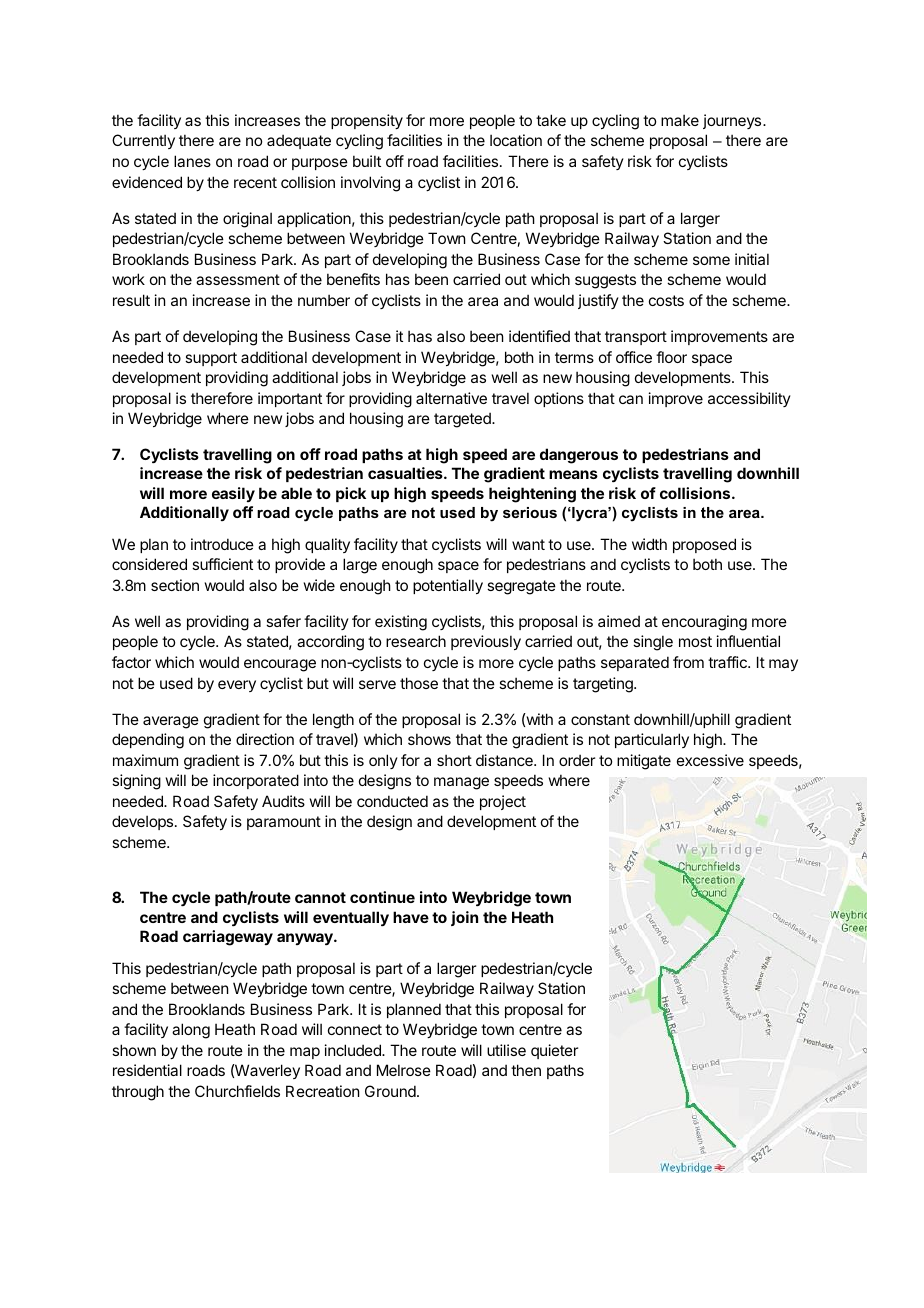 Image resolution: width=924 pixels, height=1308 pixels. What do you see at coordinates (680, 120) in the document?
I see `make` at bounding box center [680, 120].
